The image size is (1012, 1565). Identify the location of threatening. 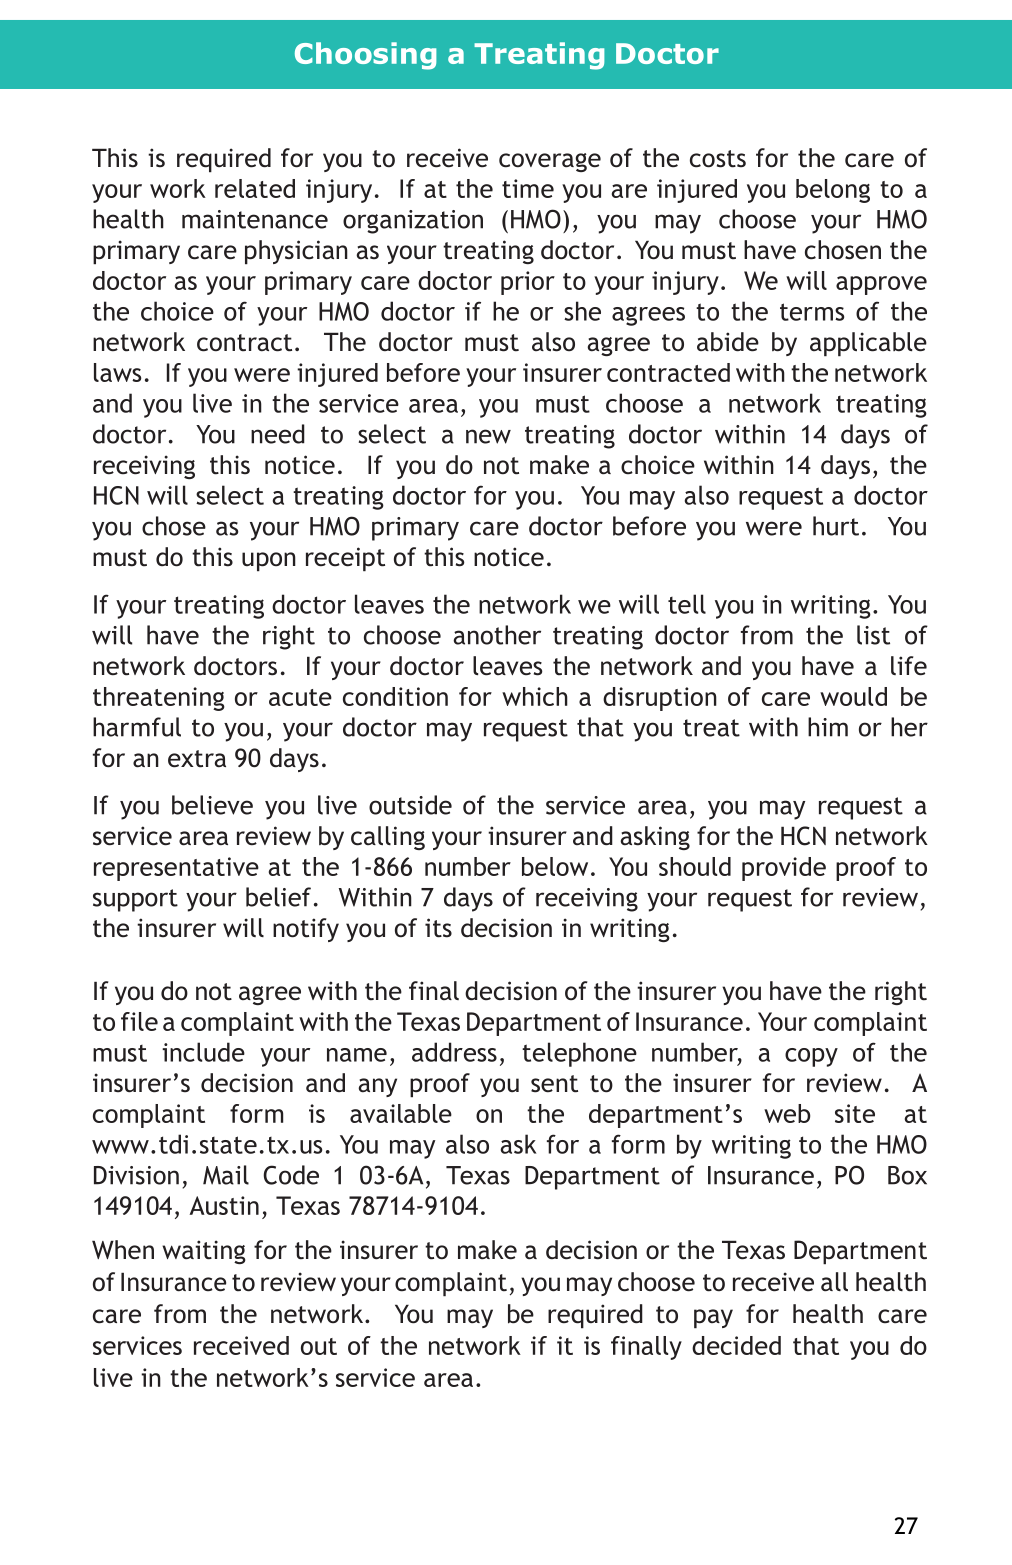
(159, 699).
